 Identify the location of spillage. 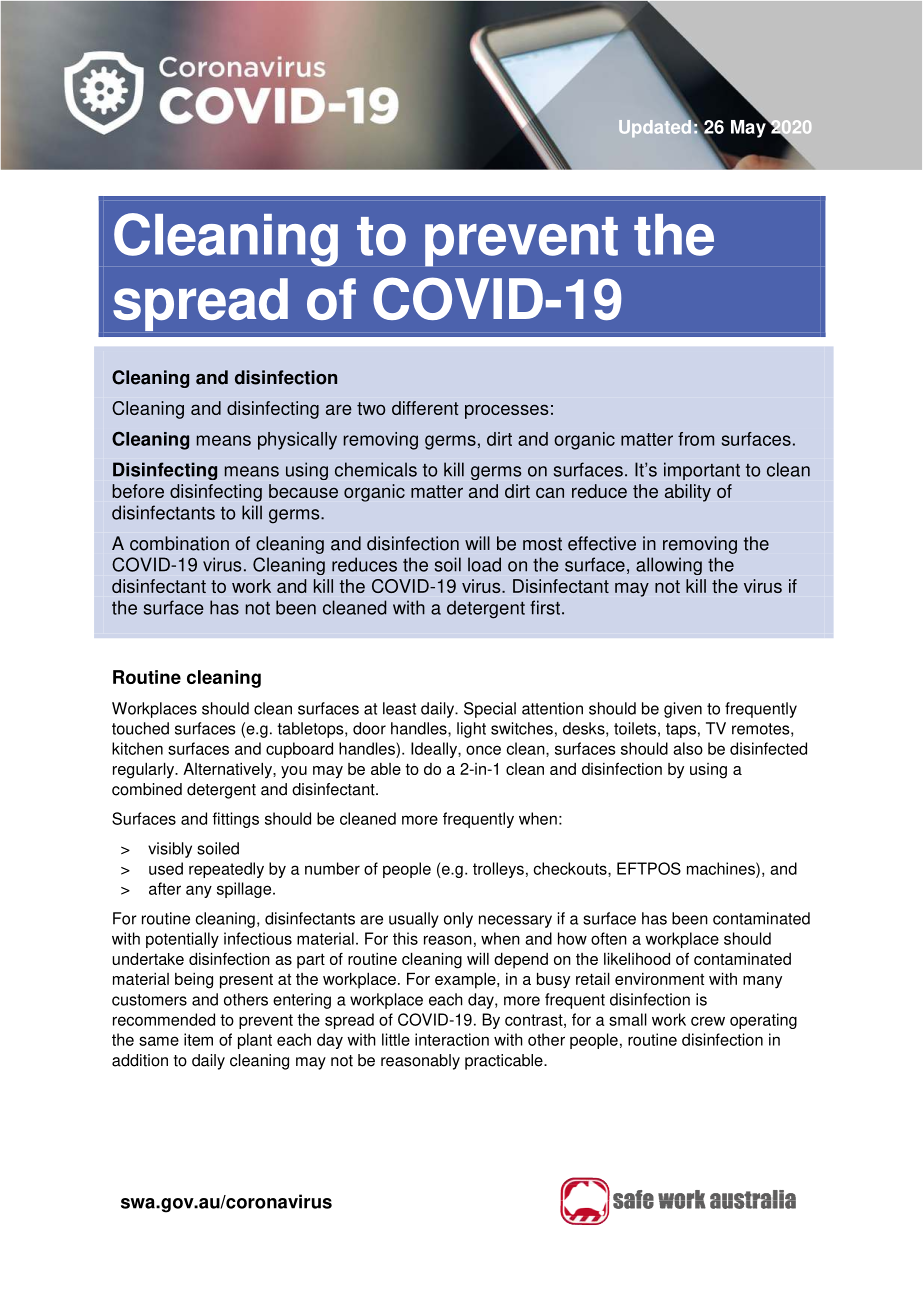
(245, 890).
